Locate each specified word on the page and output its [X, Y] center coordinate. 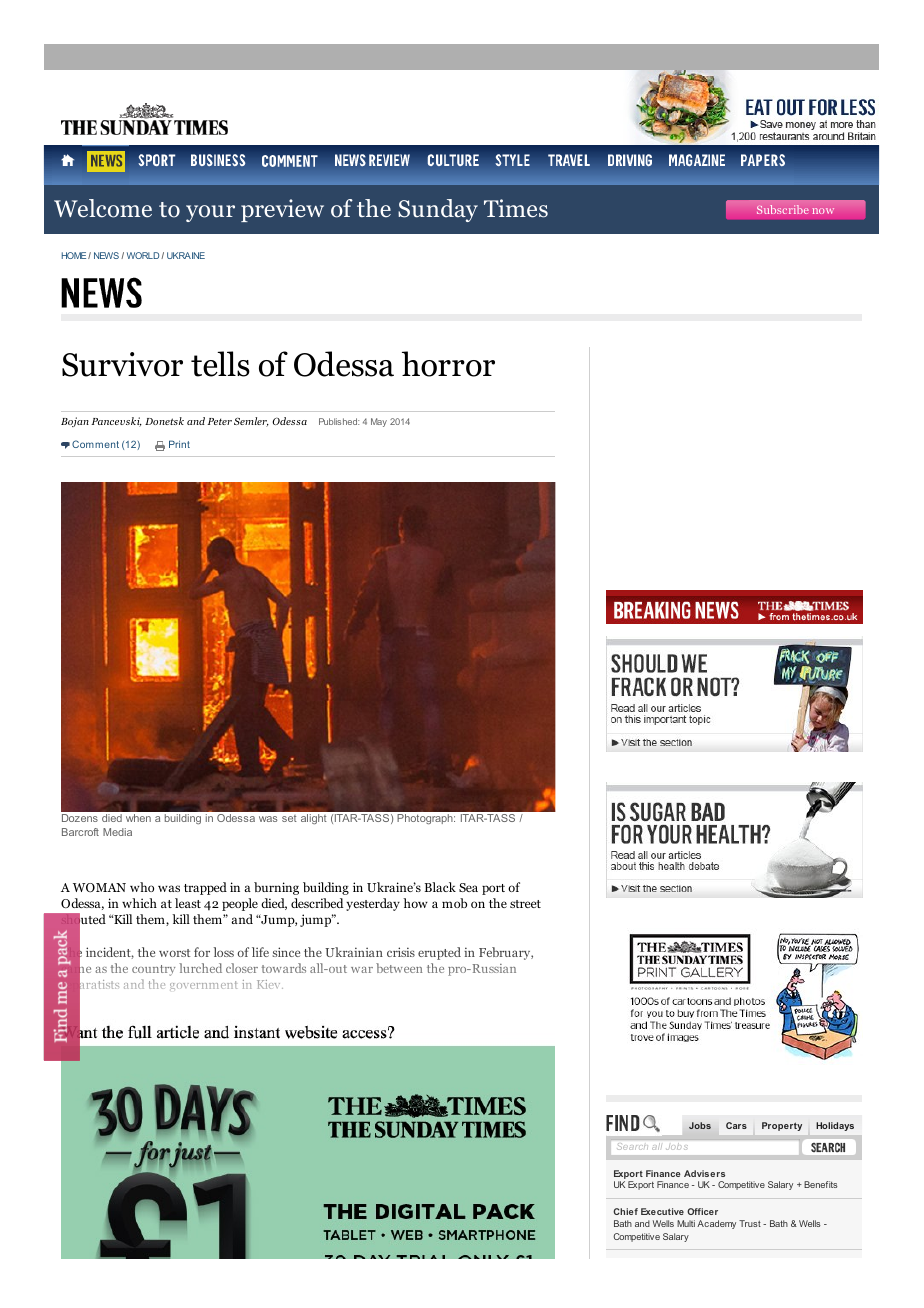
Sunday [438, 210]
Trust [750, 1223]
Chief [625, 1211]
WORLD [144, 255]
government [203, 985]
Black [440, 887]
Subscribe [783, 209]
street [525, 904]
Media [117, 832]
